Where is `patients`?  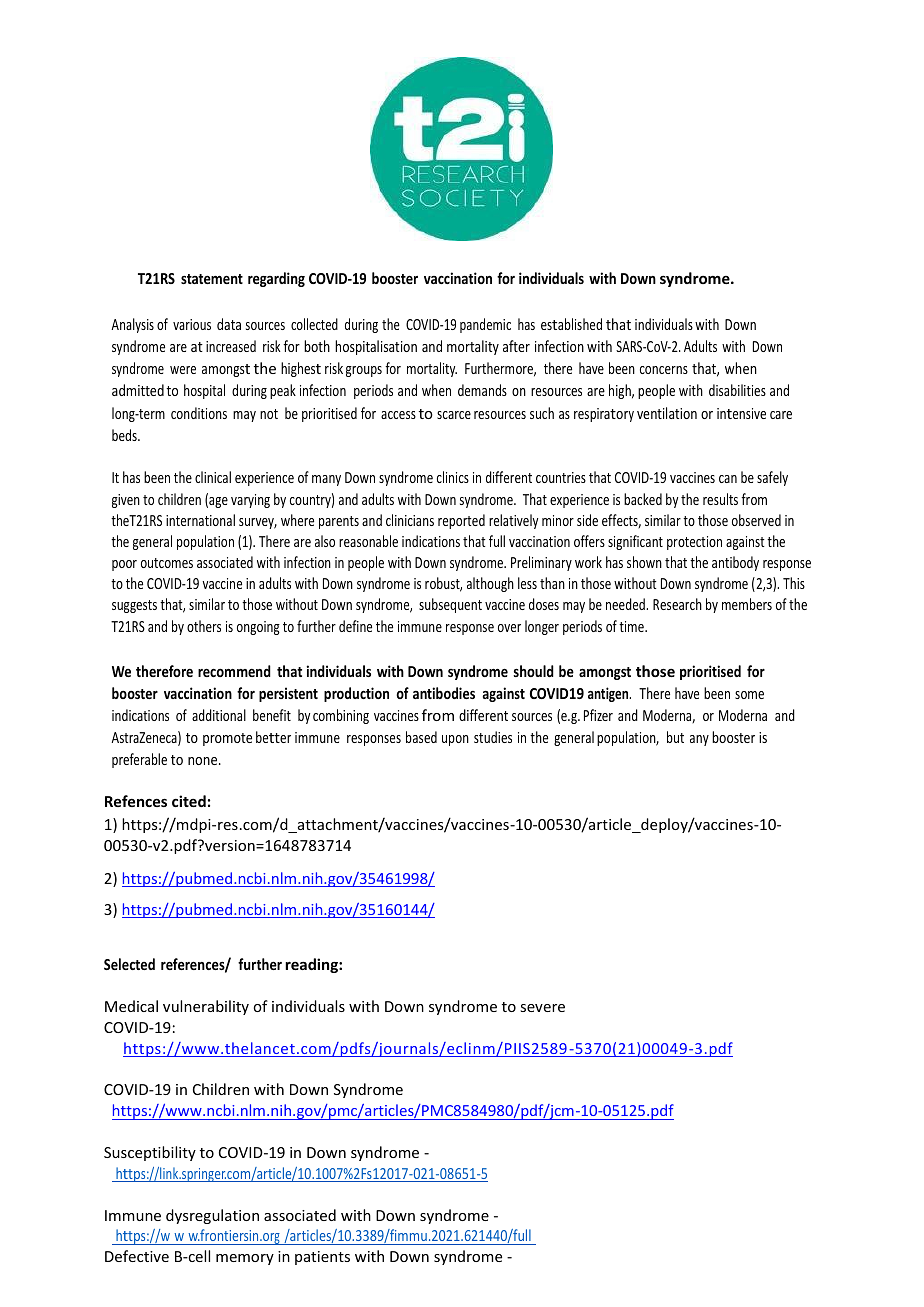
patients is located at coordinates (322, 1258).
